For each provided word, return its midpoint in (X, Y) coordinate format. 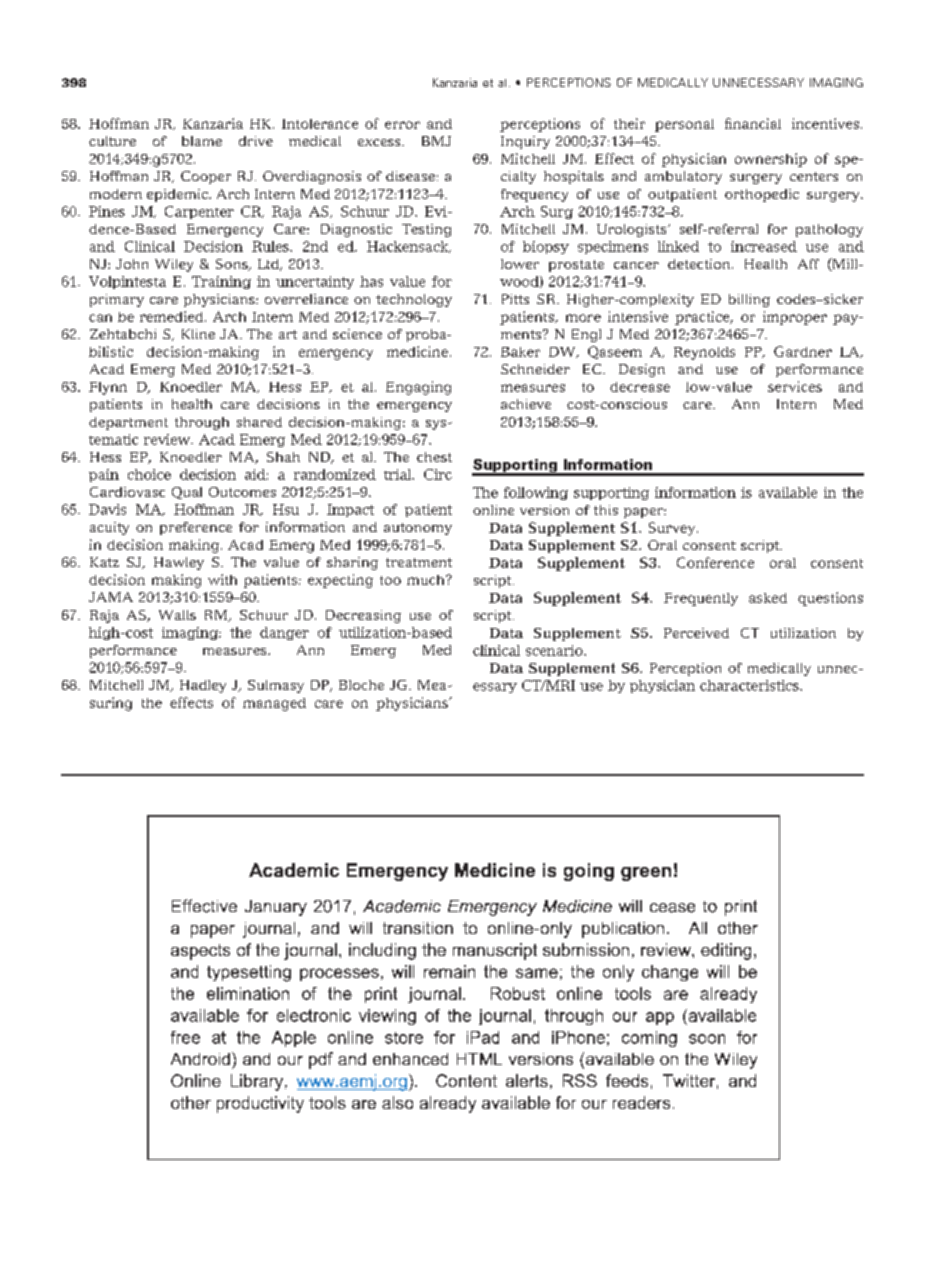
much (427, 580)
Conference (715, 562)
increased (764, 246)
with (222, 579)
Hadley (203, 686)
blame (202, 141)
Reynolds (704, 353)
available (788, 492)
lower (520, 264)
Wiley (174, 265)
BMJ (436, 141)
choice (149, 474)
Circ (438, 474)
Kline (198, 334)
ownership (771, 160)
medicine (417, 351)
